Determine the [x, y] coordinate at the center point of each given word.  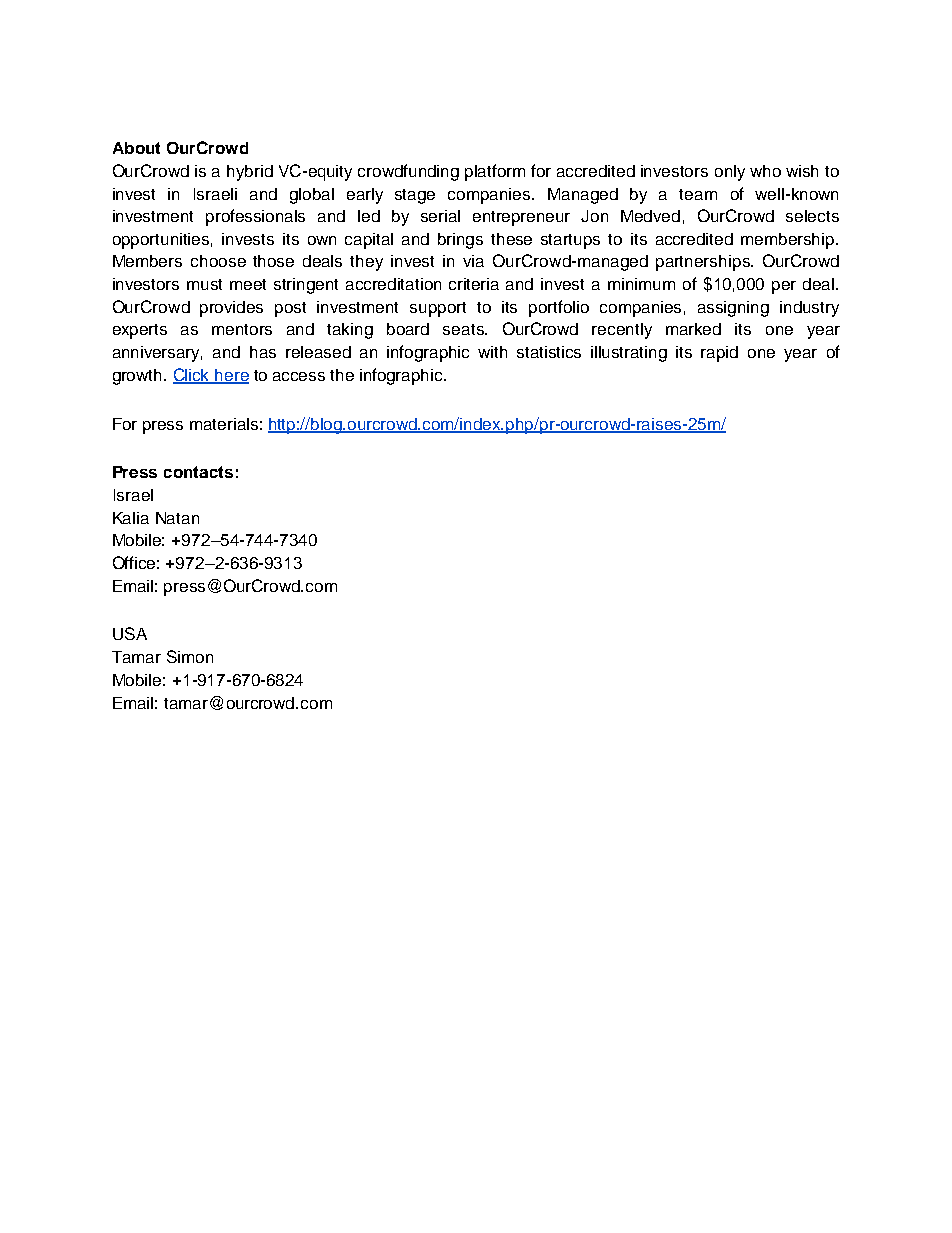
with [492, 352]
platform [495, 172]
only [730, 173]
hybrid [250, 173]
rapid [719, 354]
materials [224, 424]
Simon [190, 656]
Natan [177, 518]
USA [130, 633]
